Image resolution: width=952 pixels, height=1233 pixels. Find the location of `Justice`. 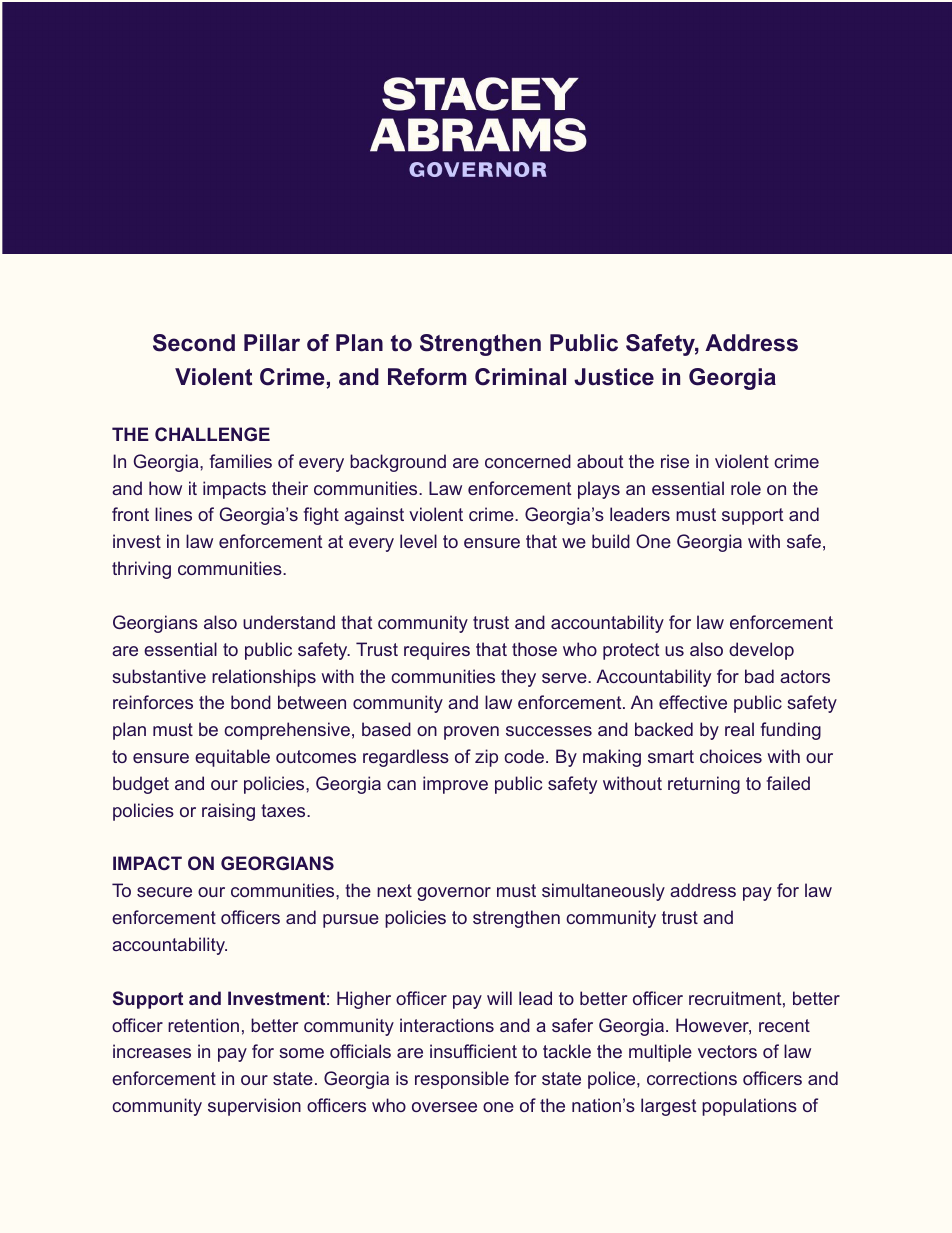

Justice is located at coordinates (614, 377).
